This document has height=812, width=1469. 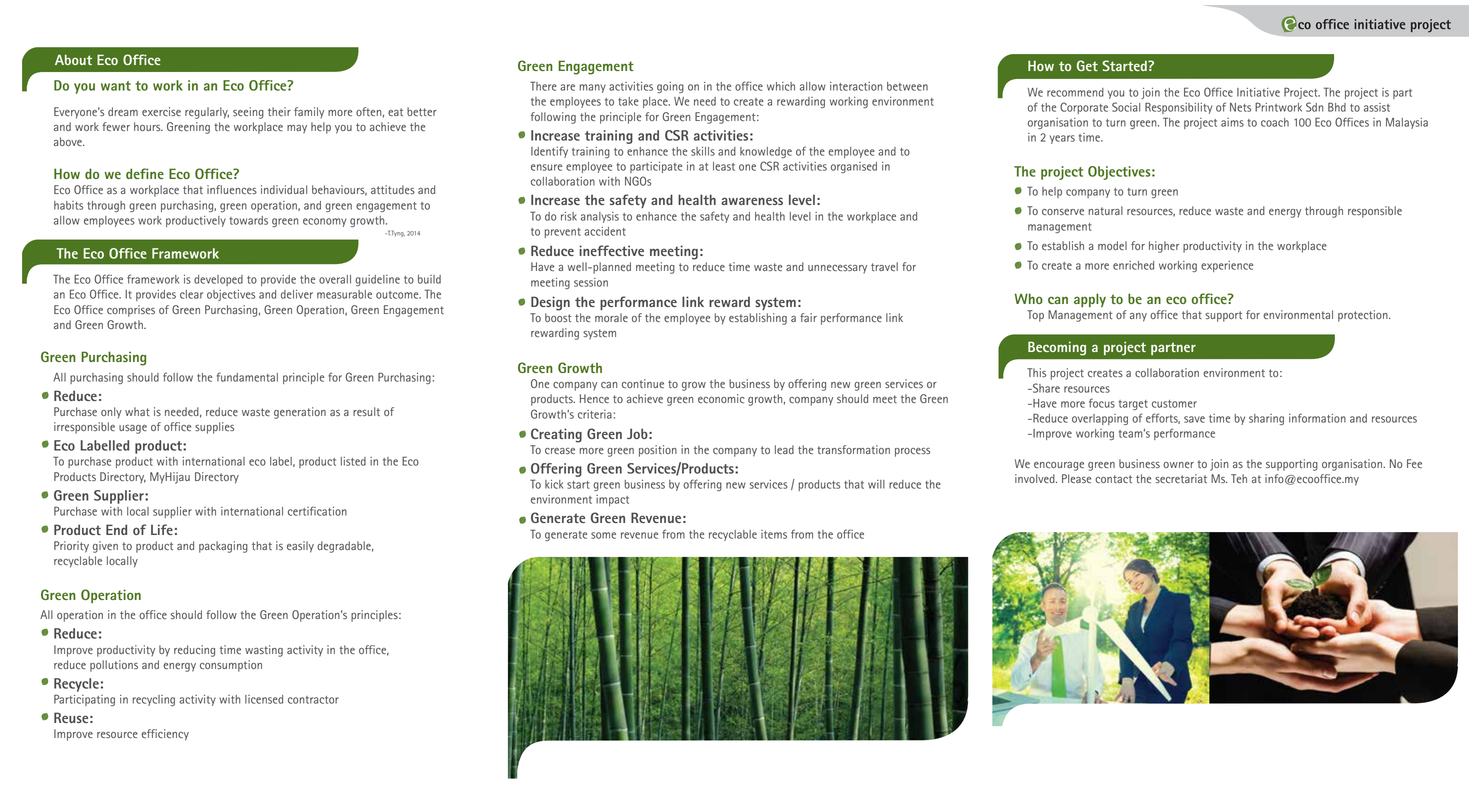 What do you see at coordinates (1239, 478) in the document?
I see `Teh` at bounding box center [1239, 478].
